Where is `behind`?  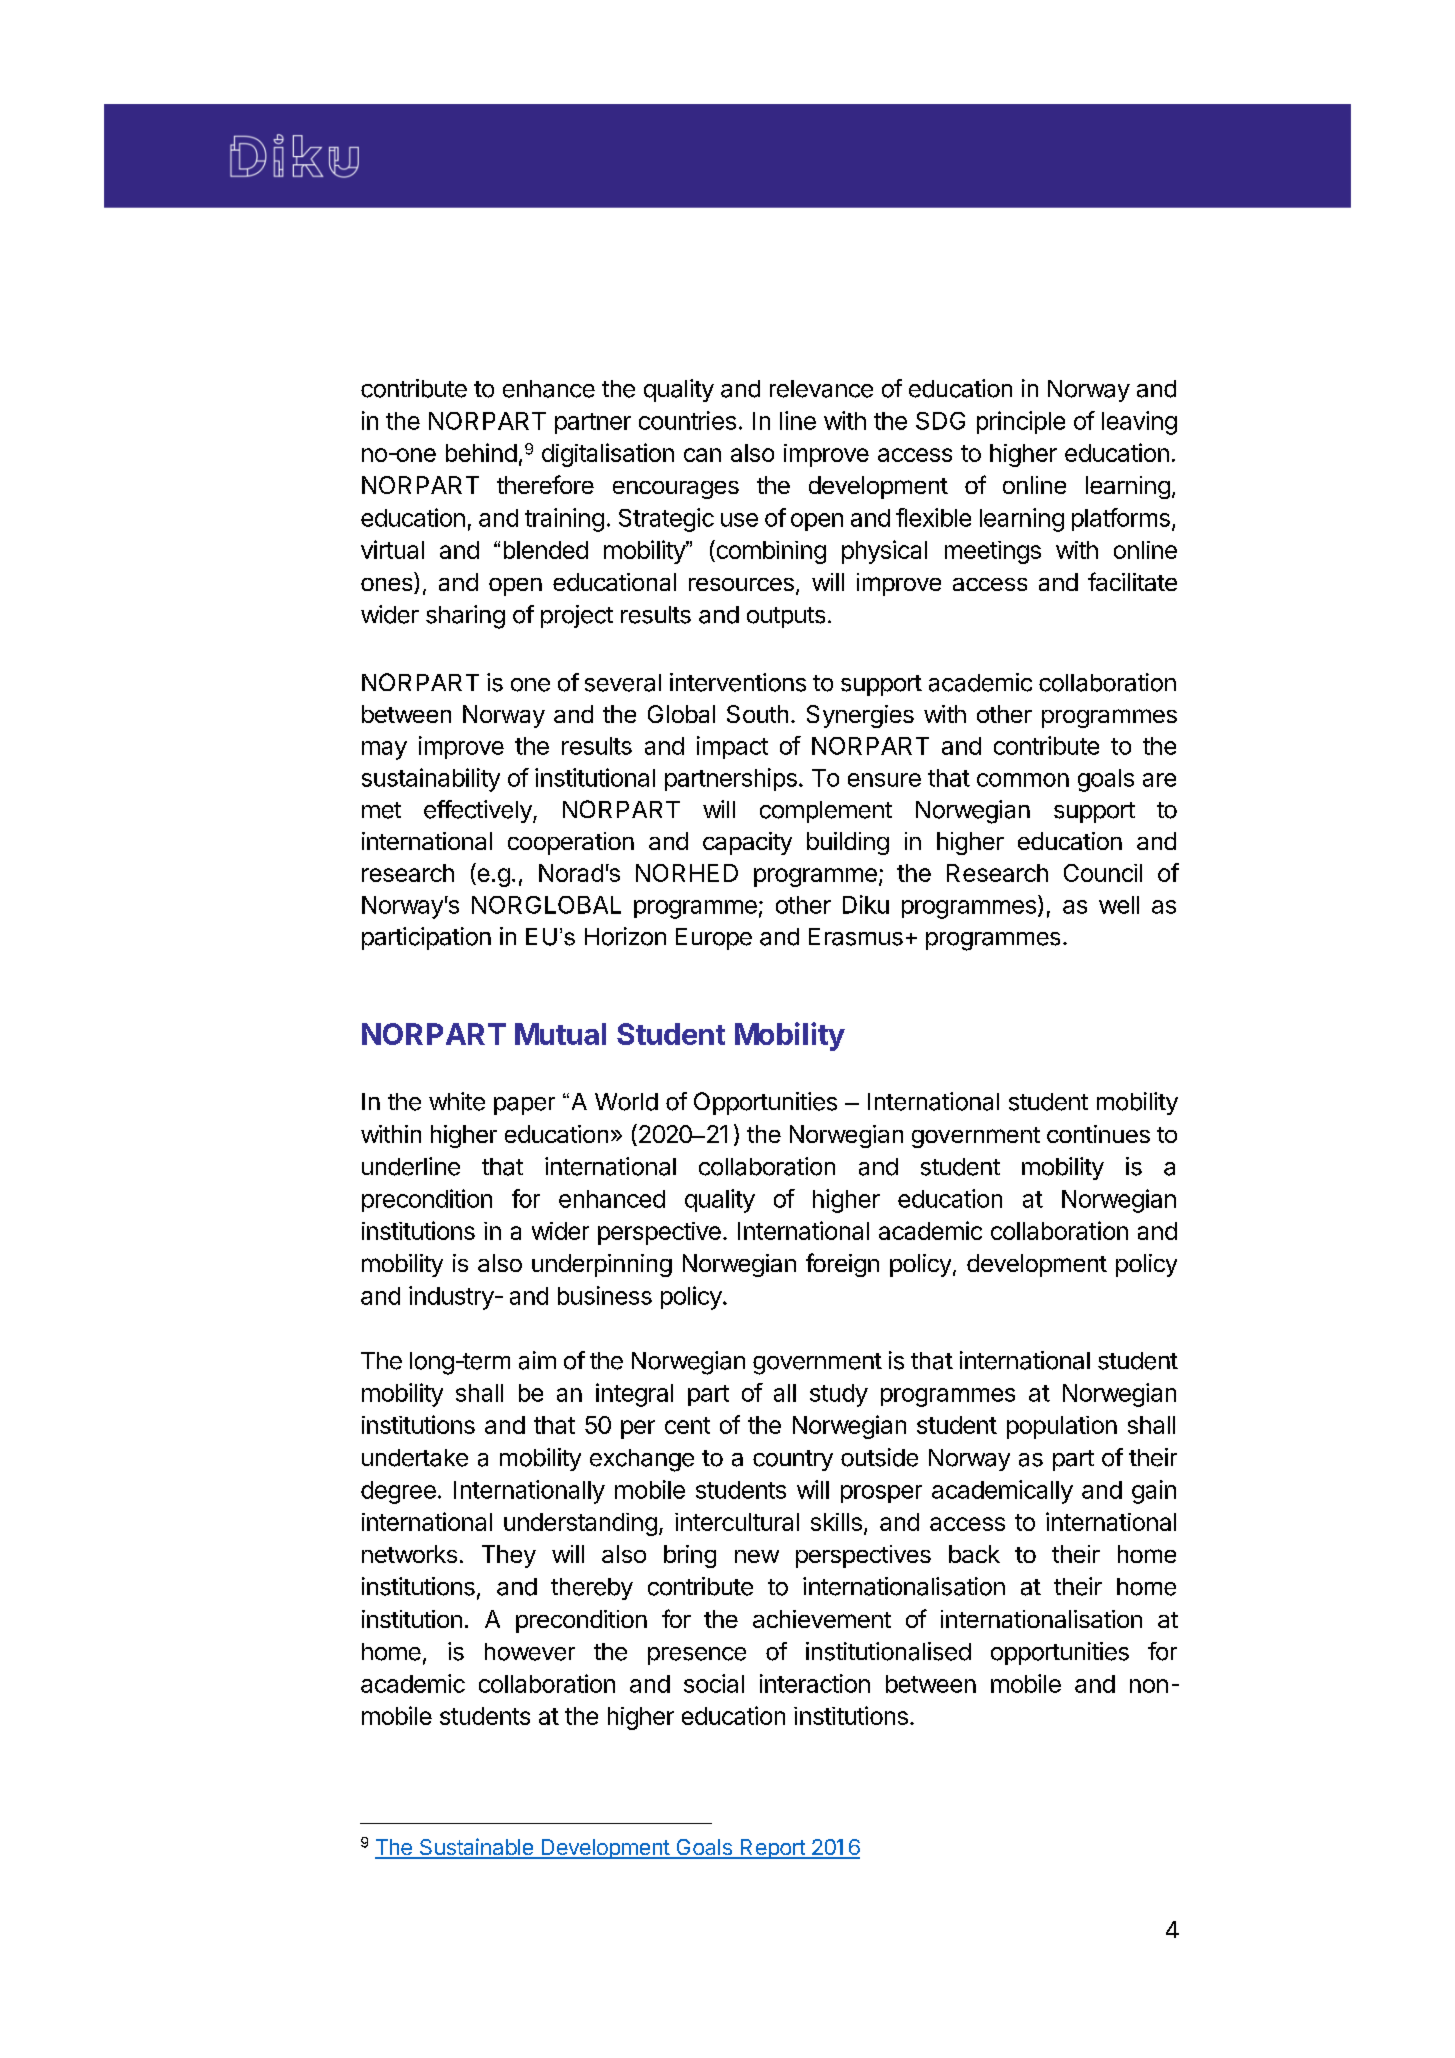
behind is located at coordinates (481, 452).
